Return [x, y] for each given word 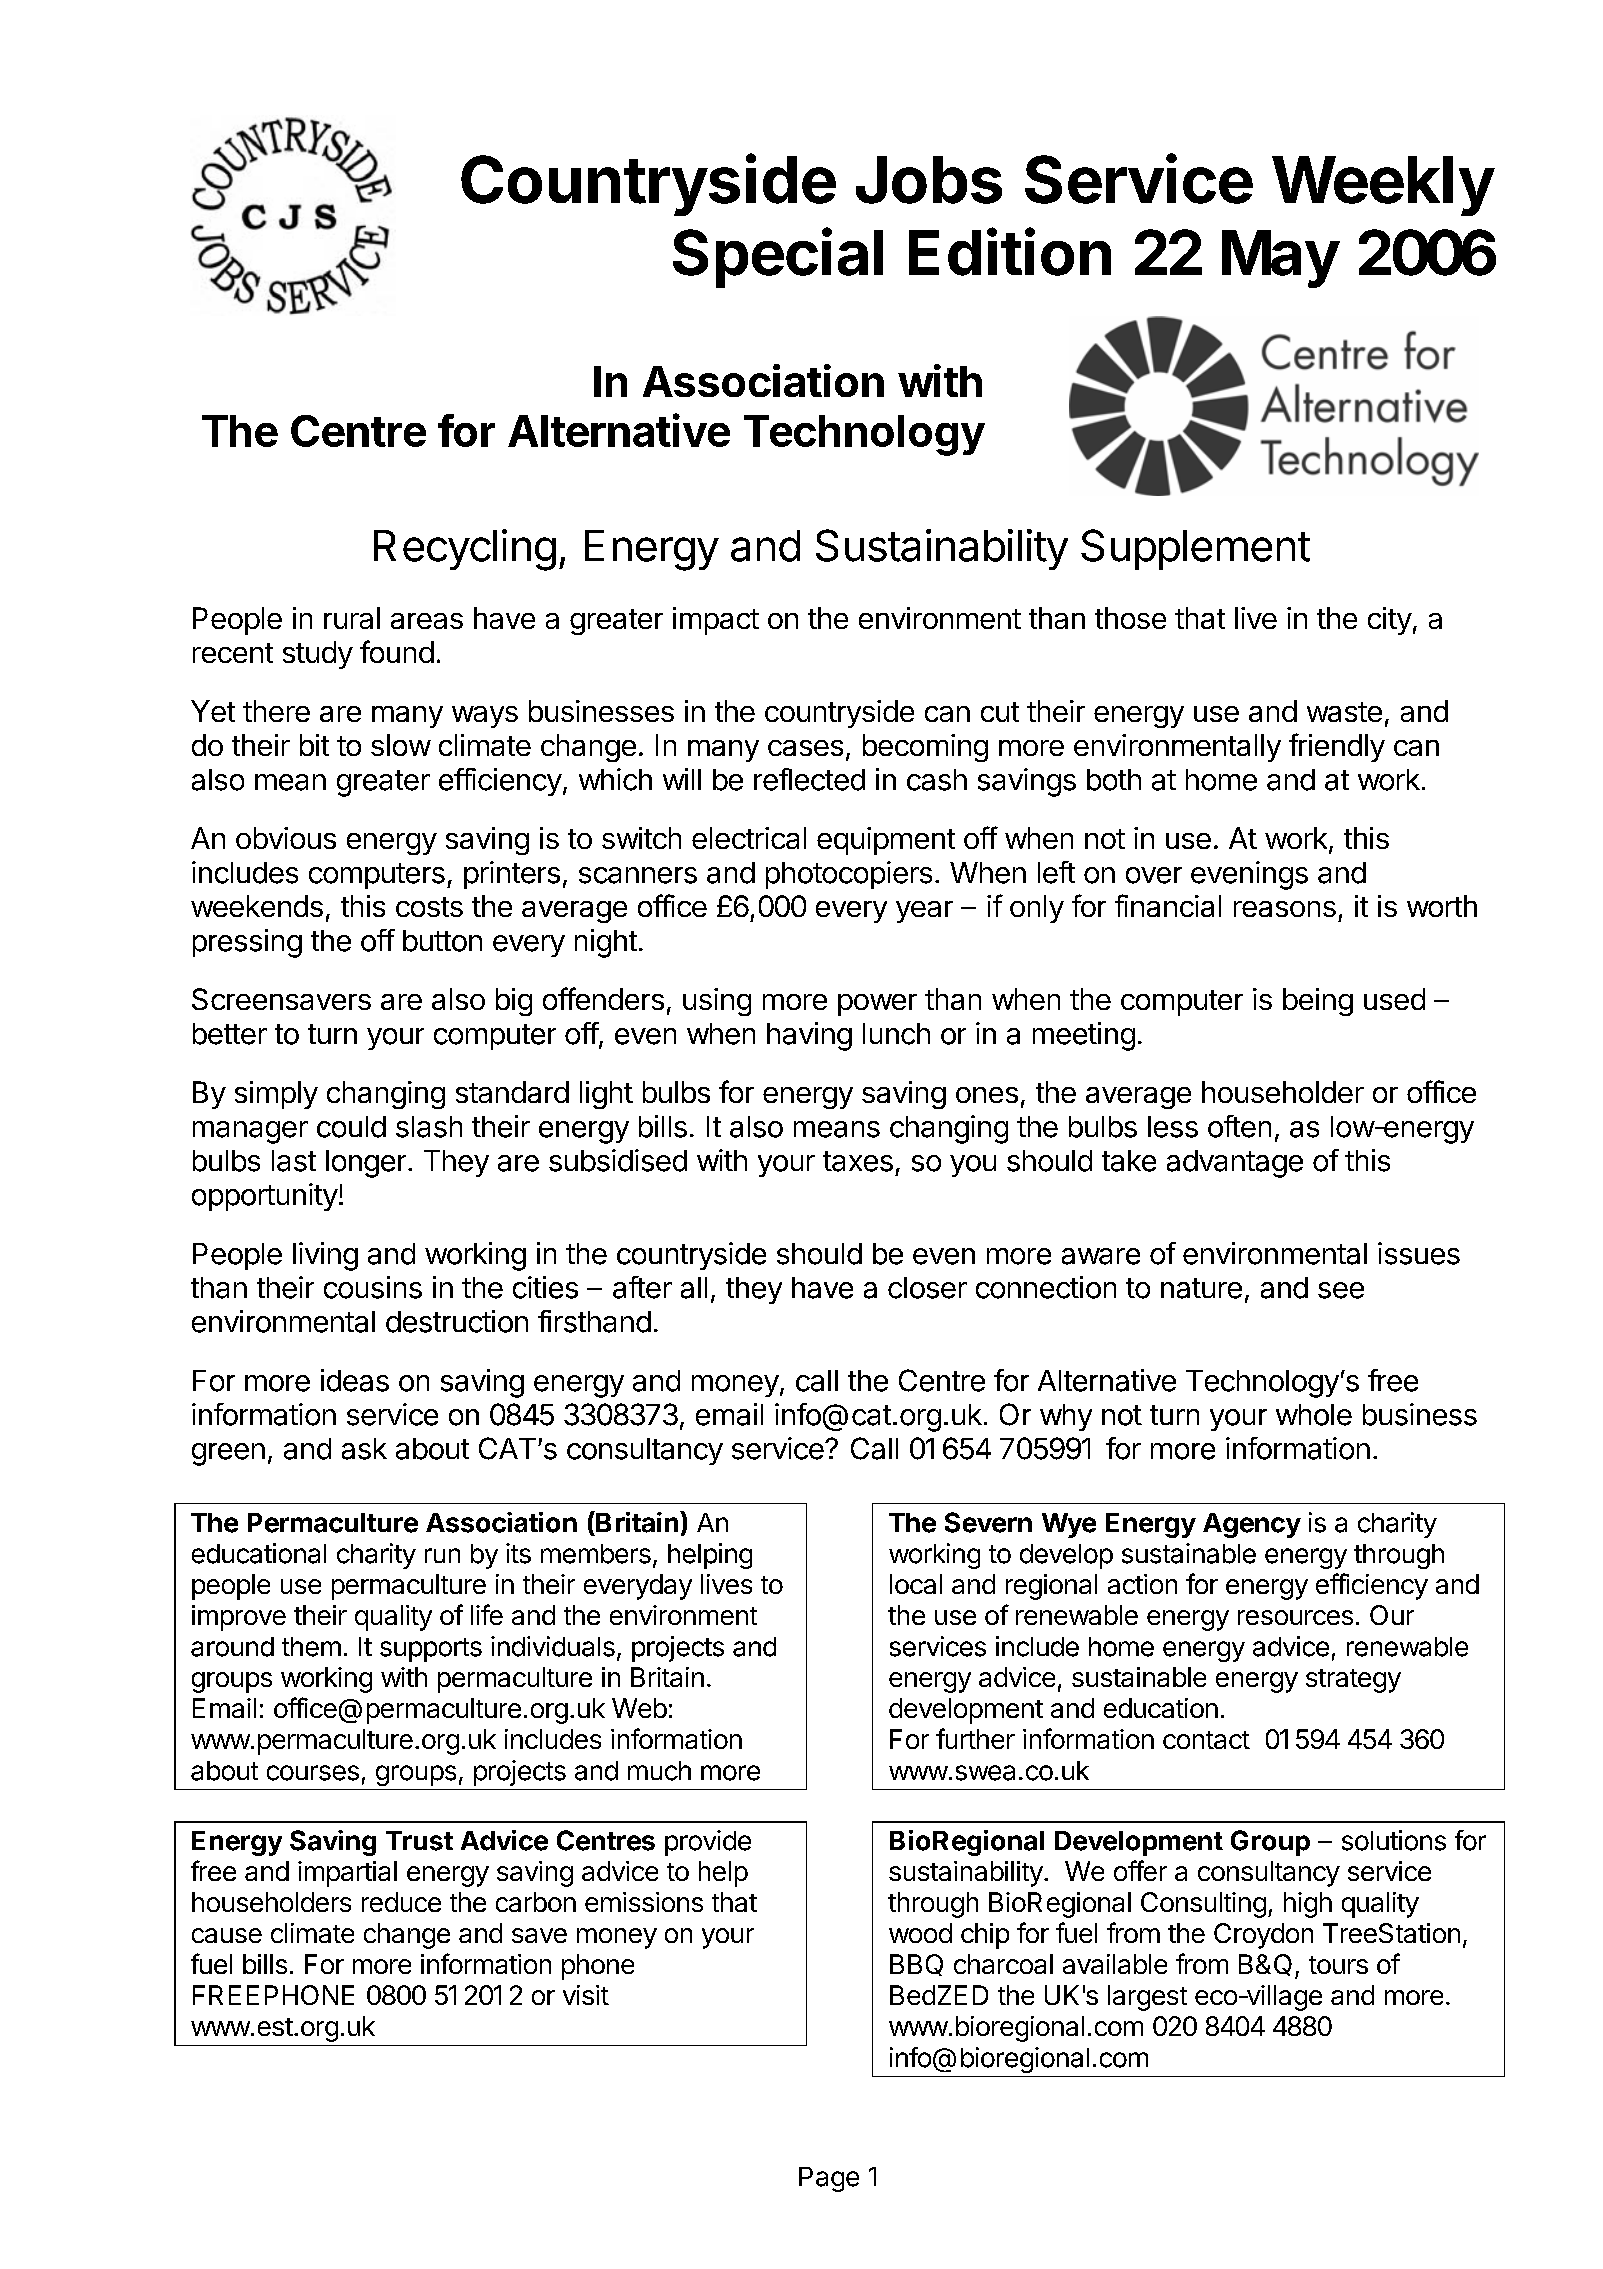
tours [1338, 1965]
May [1281, 259]
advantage [1235, 1164]
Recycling [465, 550]
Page [829, 2179]
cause [227, 1935]
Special [778, 257]
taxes [858, 1161]
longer [366, 1164]
